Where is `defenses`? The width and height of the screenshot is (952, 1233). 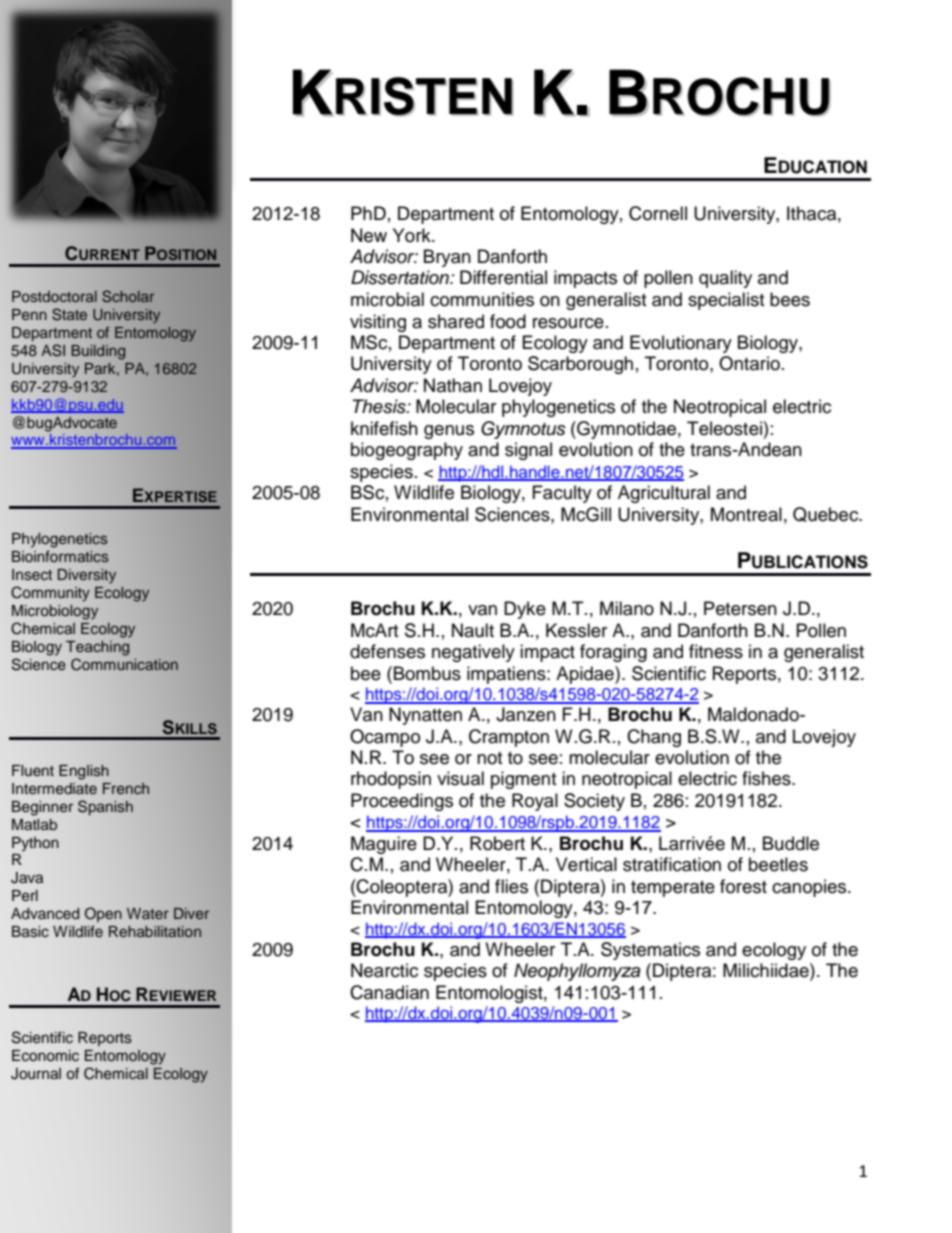 defenses is located at coordinates (387, 651).
